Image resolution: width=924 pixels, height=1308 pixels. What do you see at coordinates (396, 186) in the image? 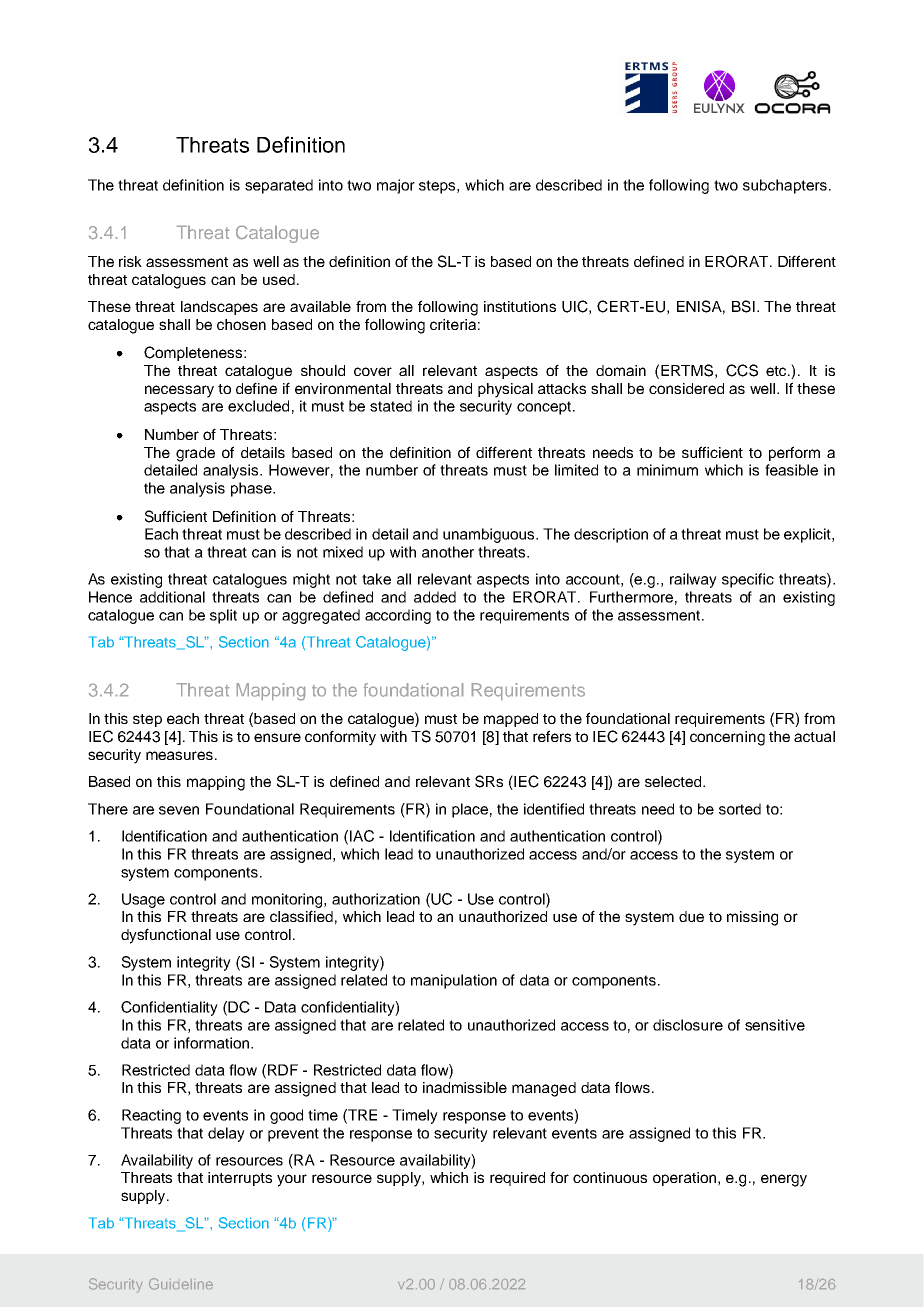
I see `major` at bounding box center [396, 186].
